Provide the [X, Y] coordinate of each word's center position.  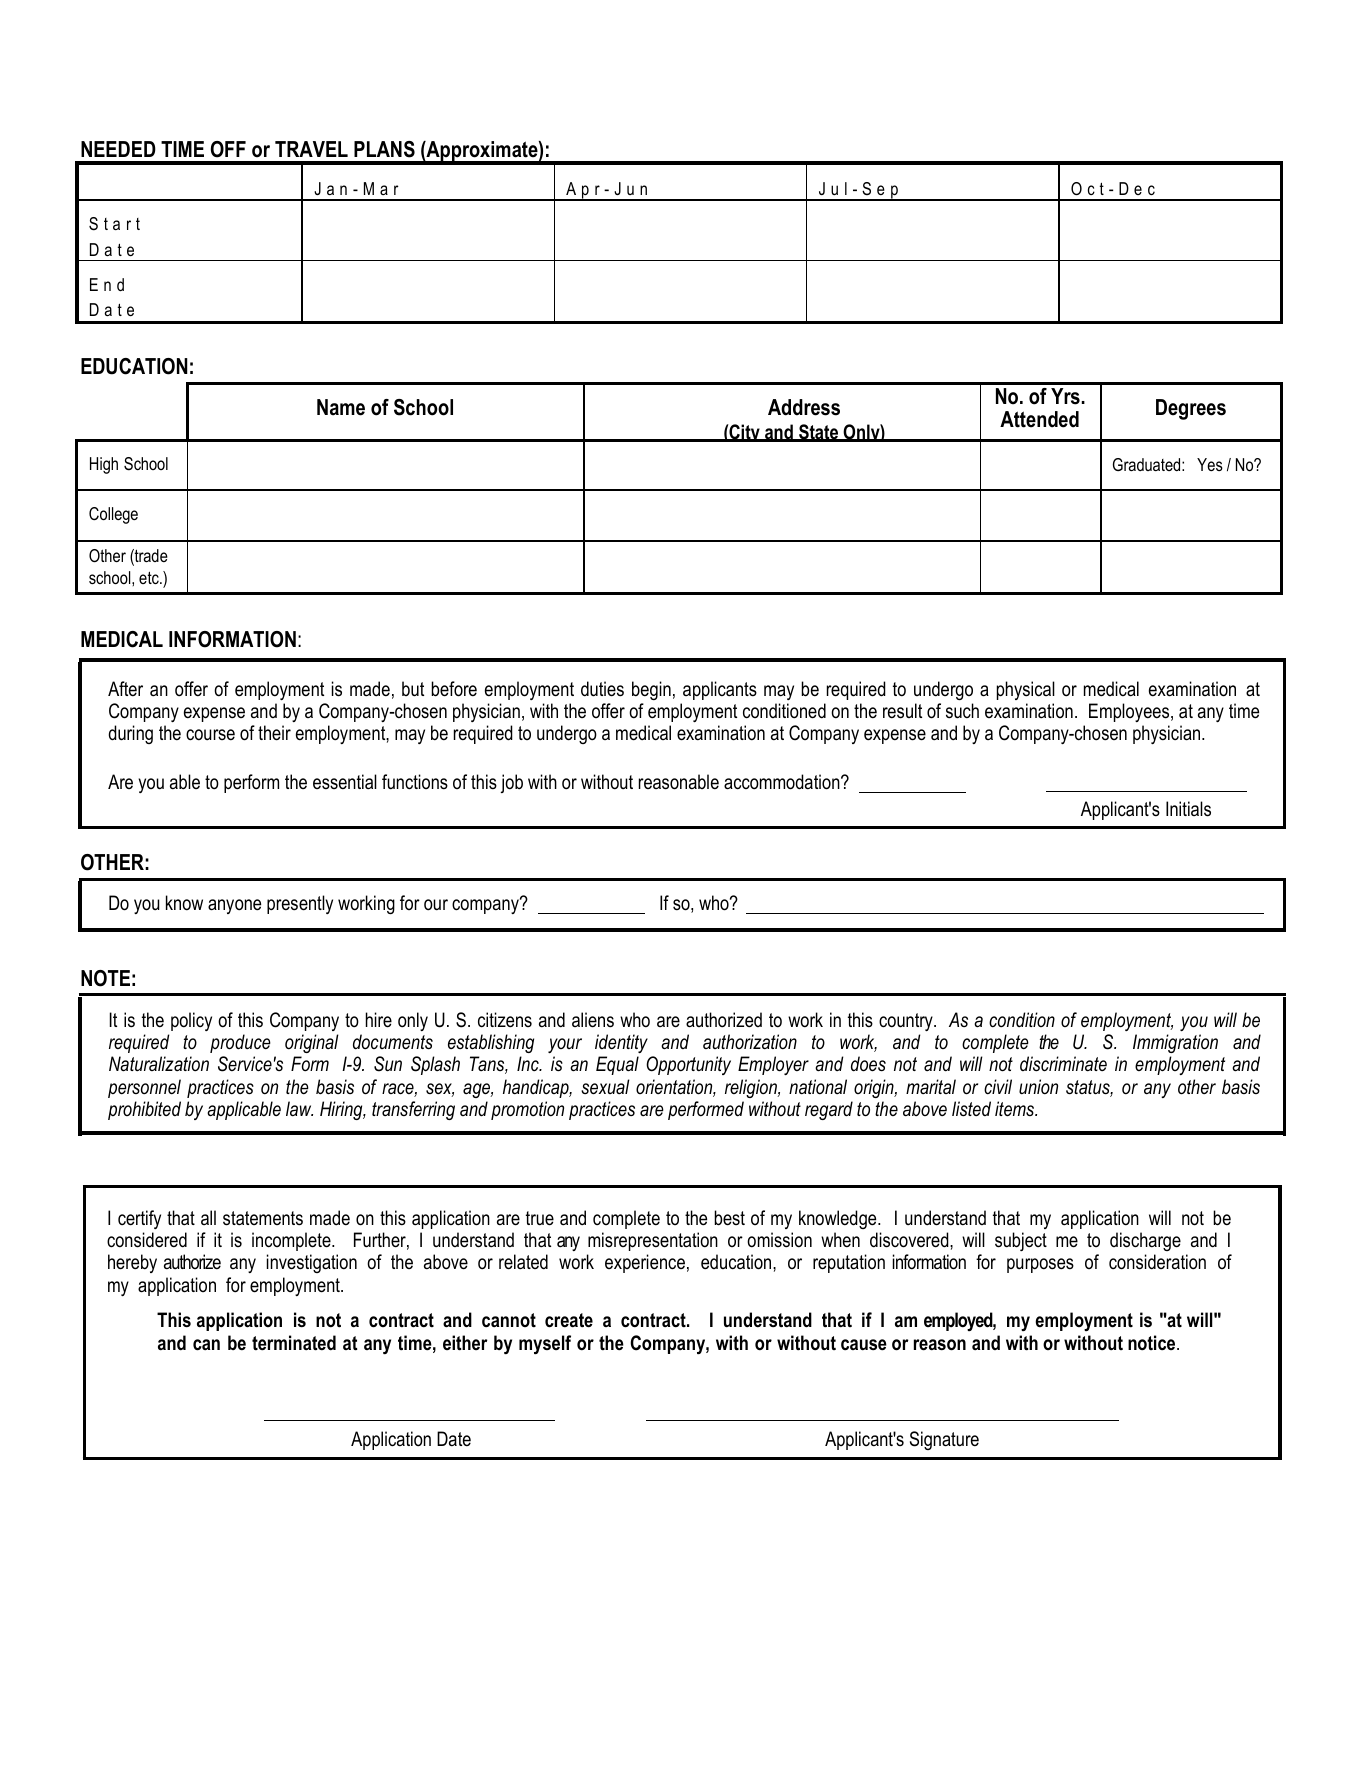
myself [545, 1345]
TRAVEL [311, 149]
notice [1153, 1343]
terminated [294, 1343]
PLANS [384, 149]
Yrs [1065, 396]
